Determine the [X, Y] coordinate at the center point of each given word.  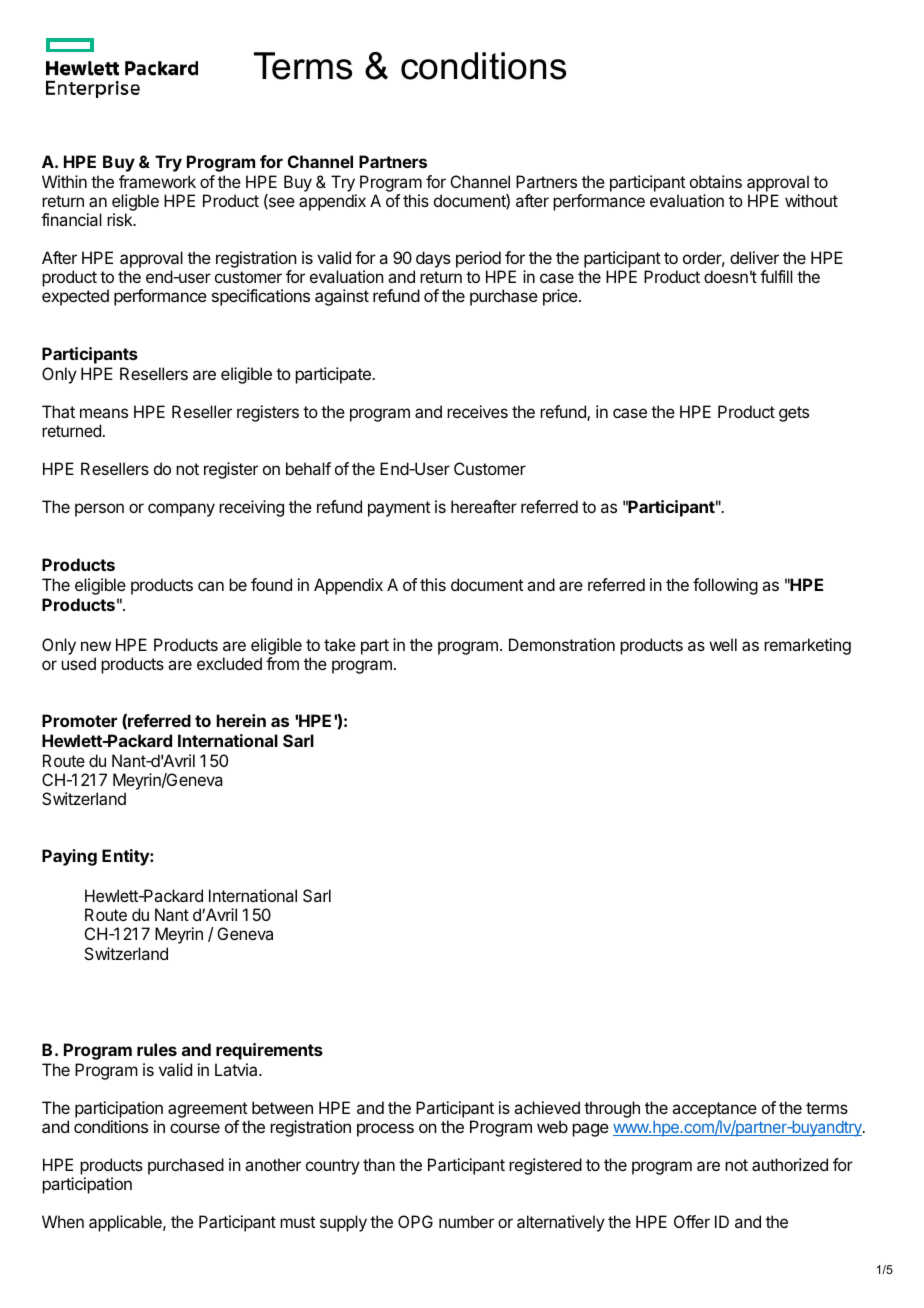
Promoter [79, 720]
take [340, 644]
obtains [716, 181]
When [63, 1221]
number [466, 1221]
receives [477, 411]
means [104, 413]
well [723, 644]
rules [157, 1049]
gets [794, 414]
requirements [269, 1051]
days [432, 261]
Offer [692, 1221]
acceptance [714, 1111]
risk [121, 219]
